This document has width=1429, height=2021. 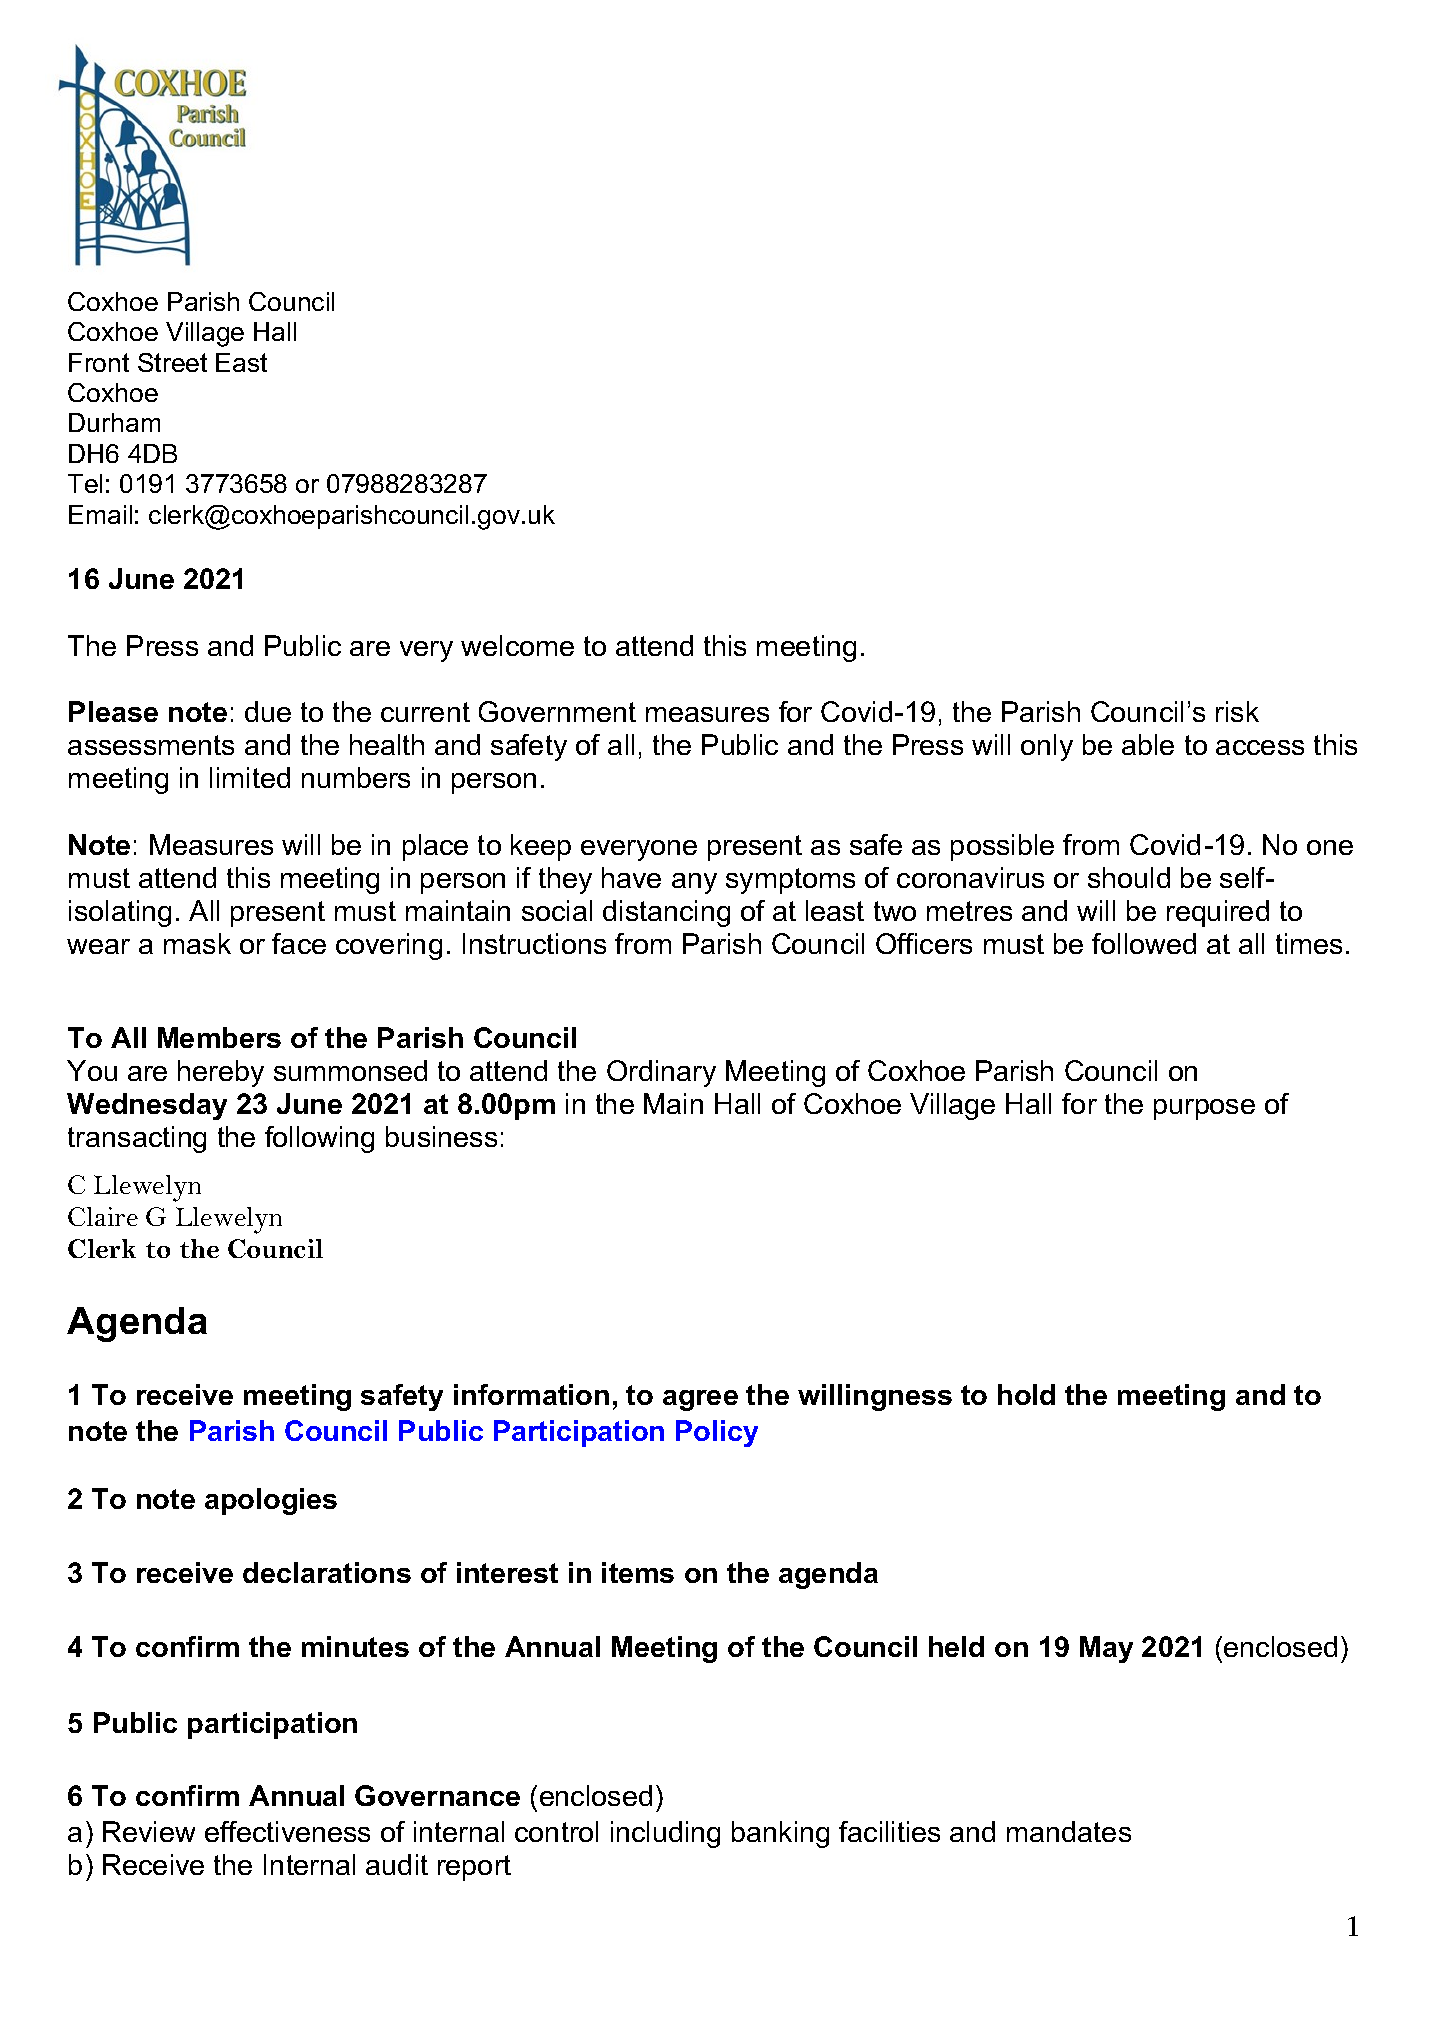 I want to click on purpose, so click(x=1204, y=1109).
